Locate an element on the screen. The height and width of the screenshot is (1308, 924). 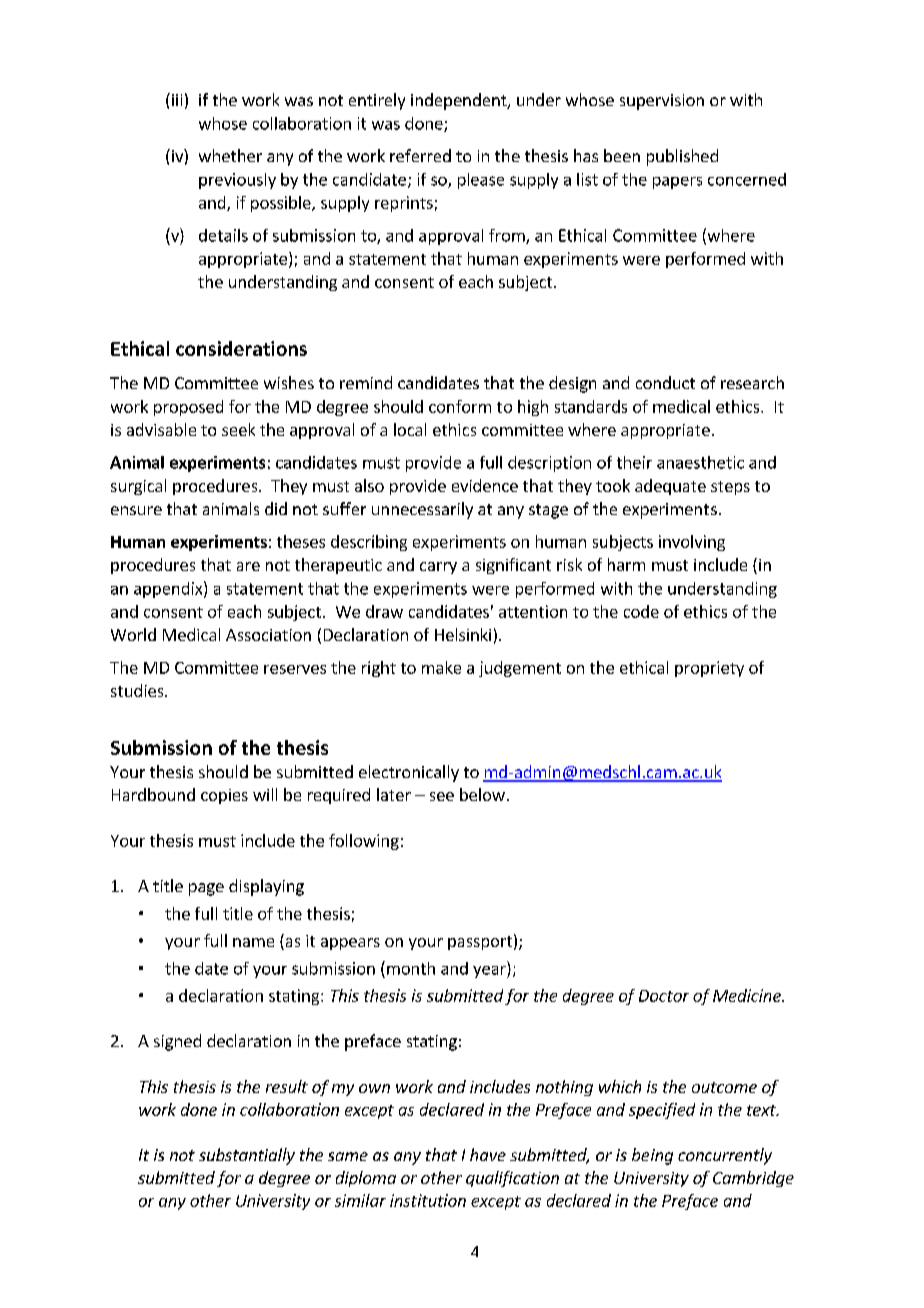
whether is located at coordinates (230, 155).
